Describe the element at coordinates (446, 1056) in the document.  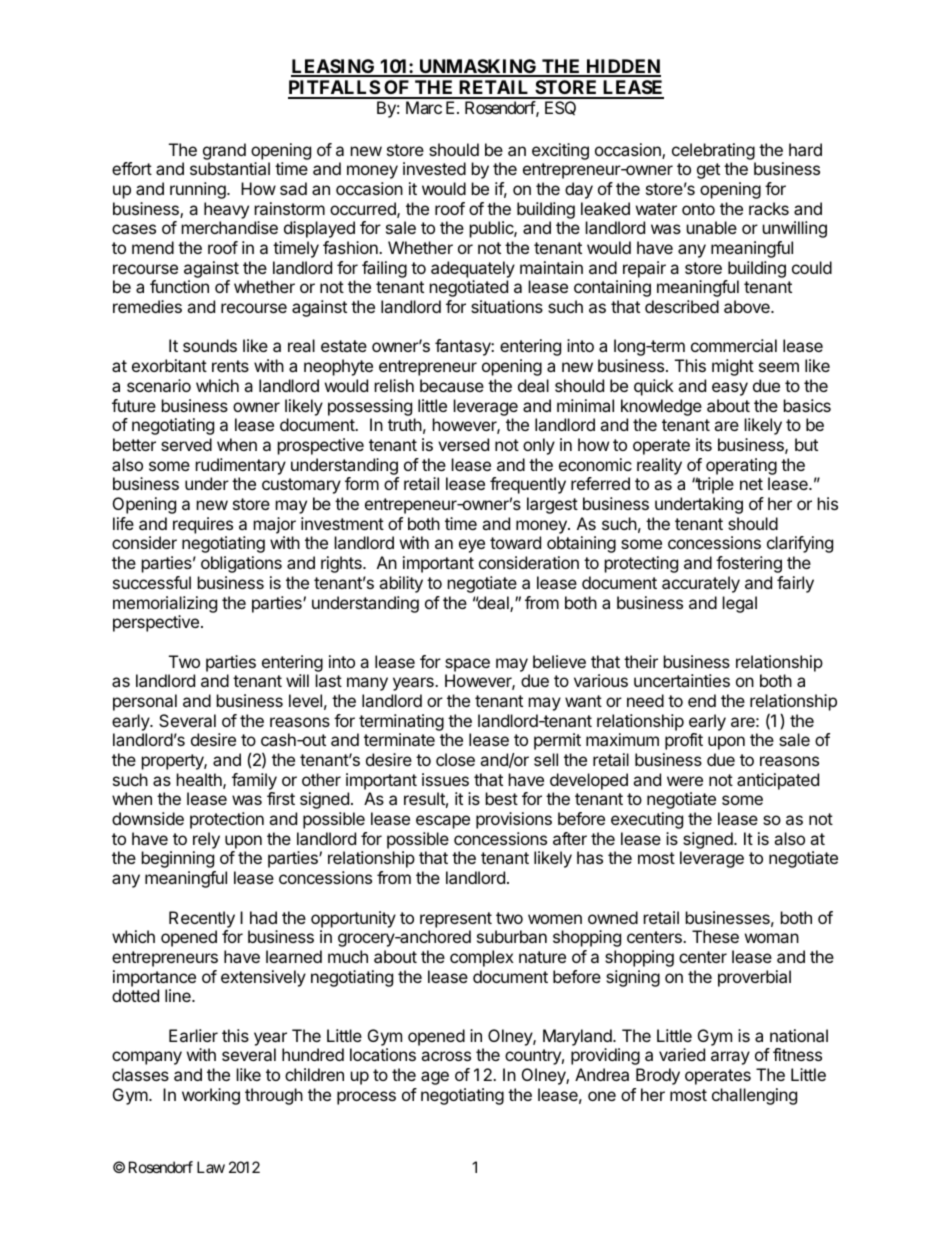
I see `across` at that location.
